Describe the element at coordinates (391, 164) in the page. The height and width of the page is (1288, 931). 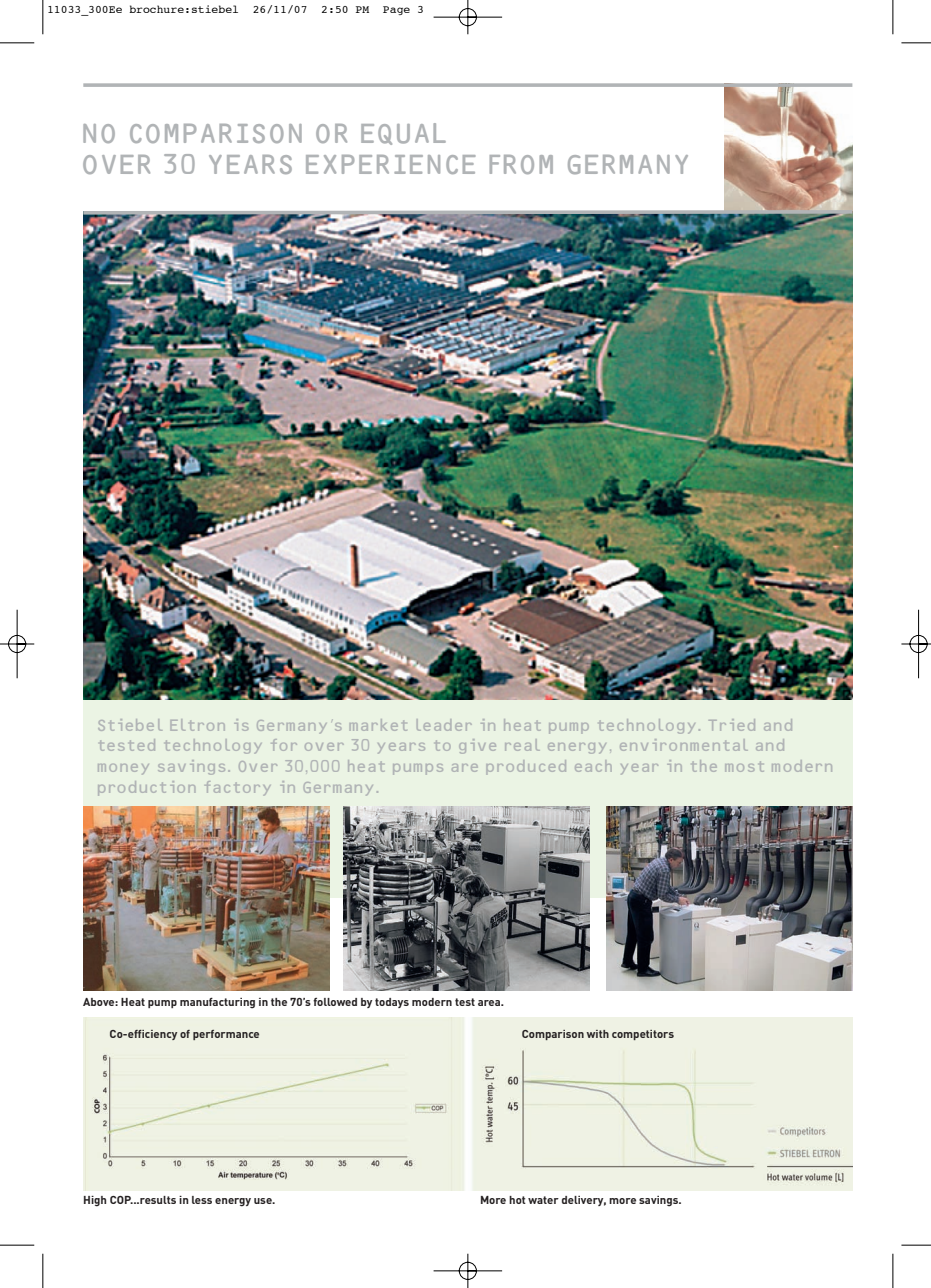
I see `EXPERIENCE` at that location.
